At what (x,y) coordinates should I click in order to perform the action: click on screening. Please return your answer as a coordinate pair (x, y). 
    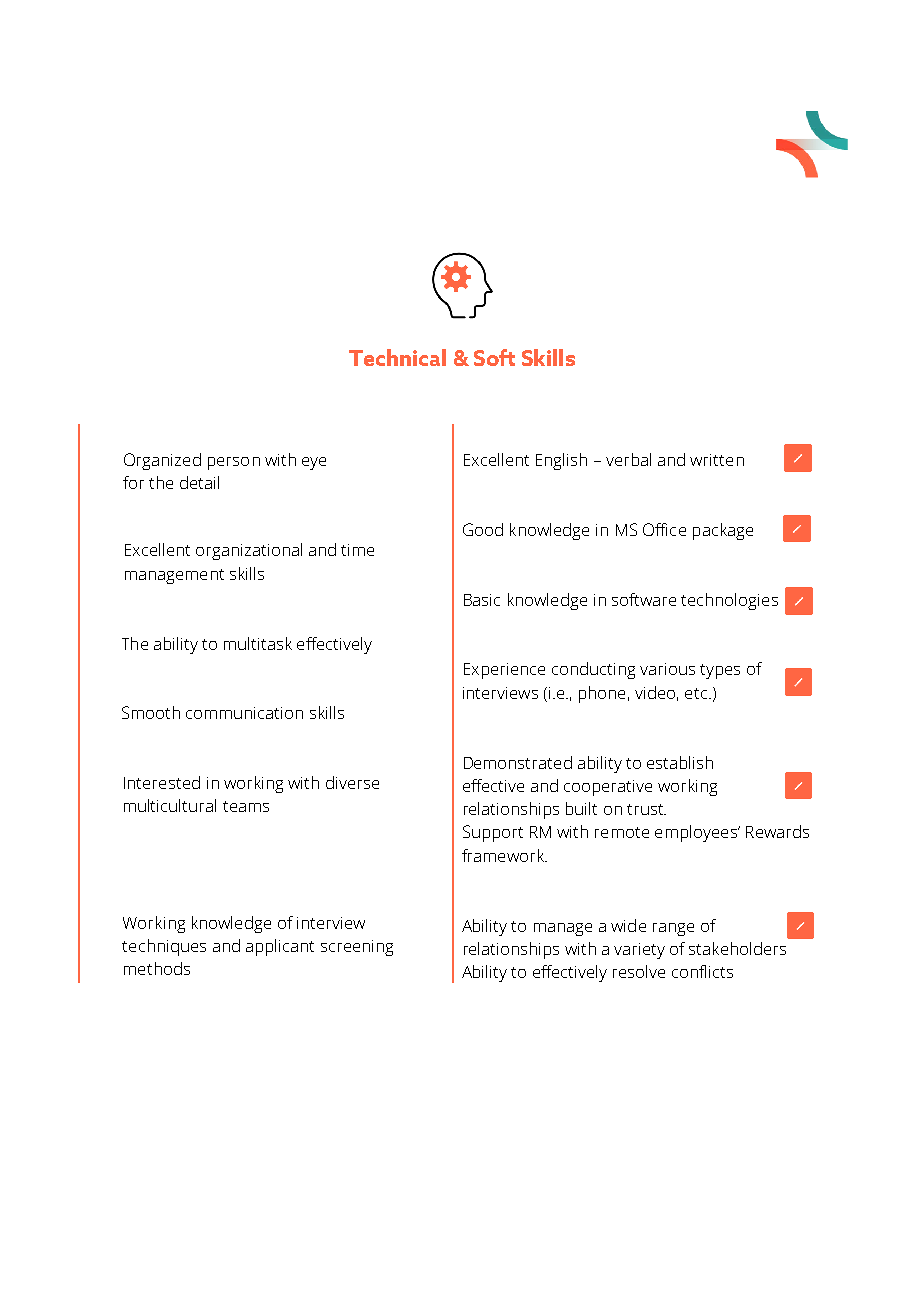
    Looking at the image, I should click on (357, 948).
